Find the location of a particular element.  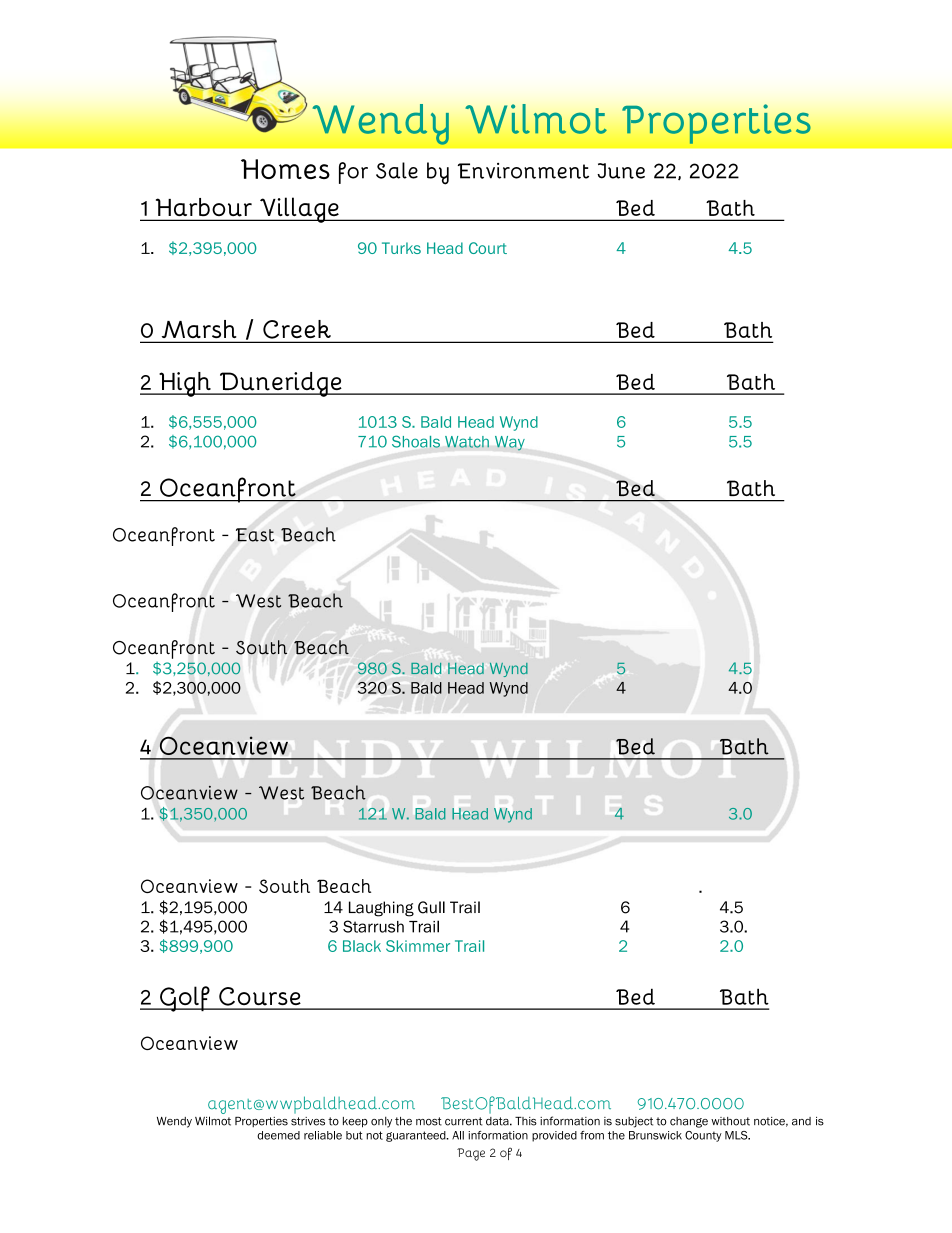

Gull is located at coordinates (431, 907).
